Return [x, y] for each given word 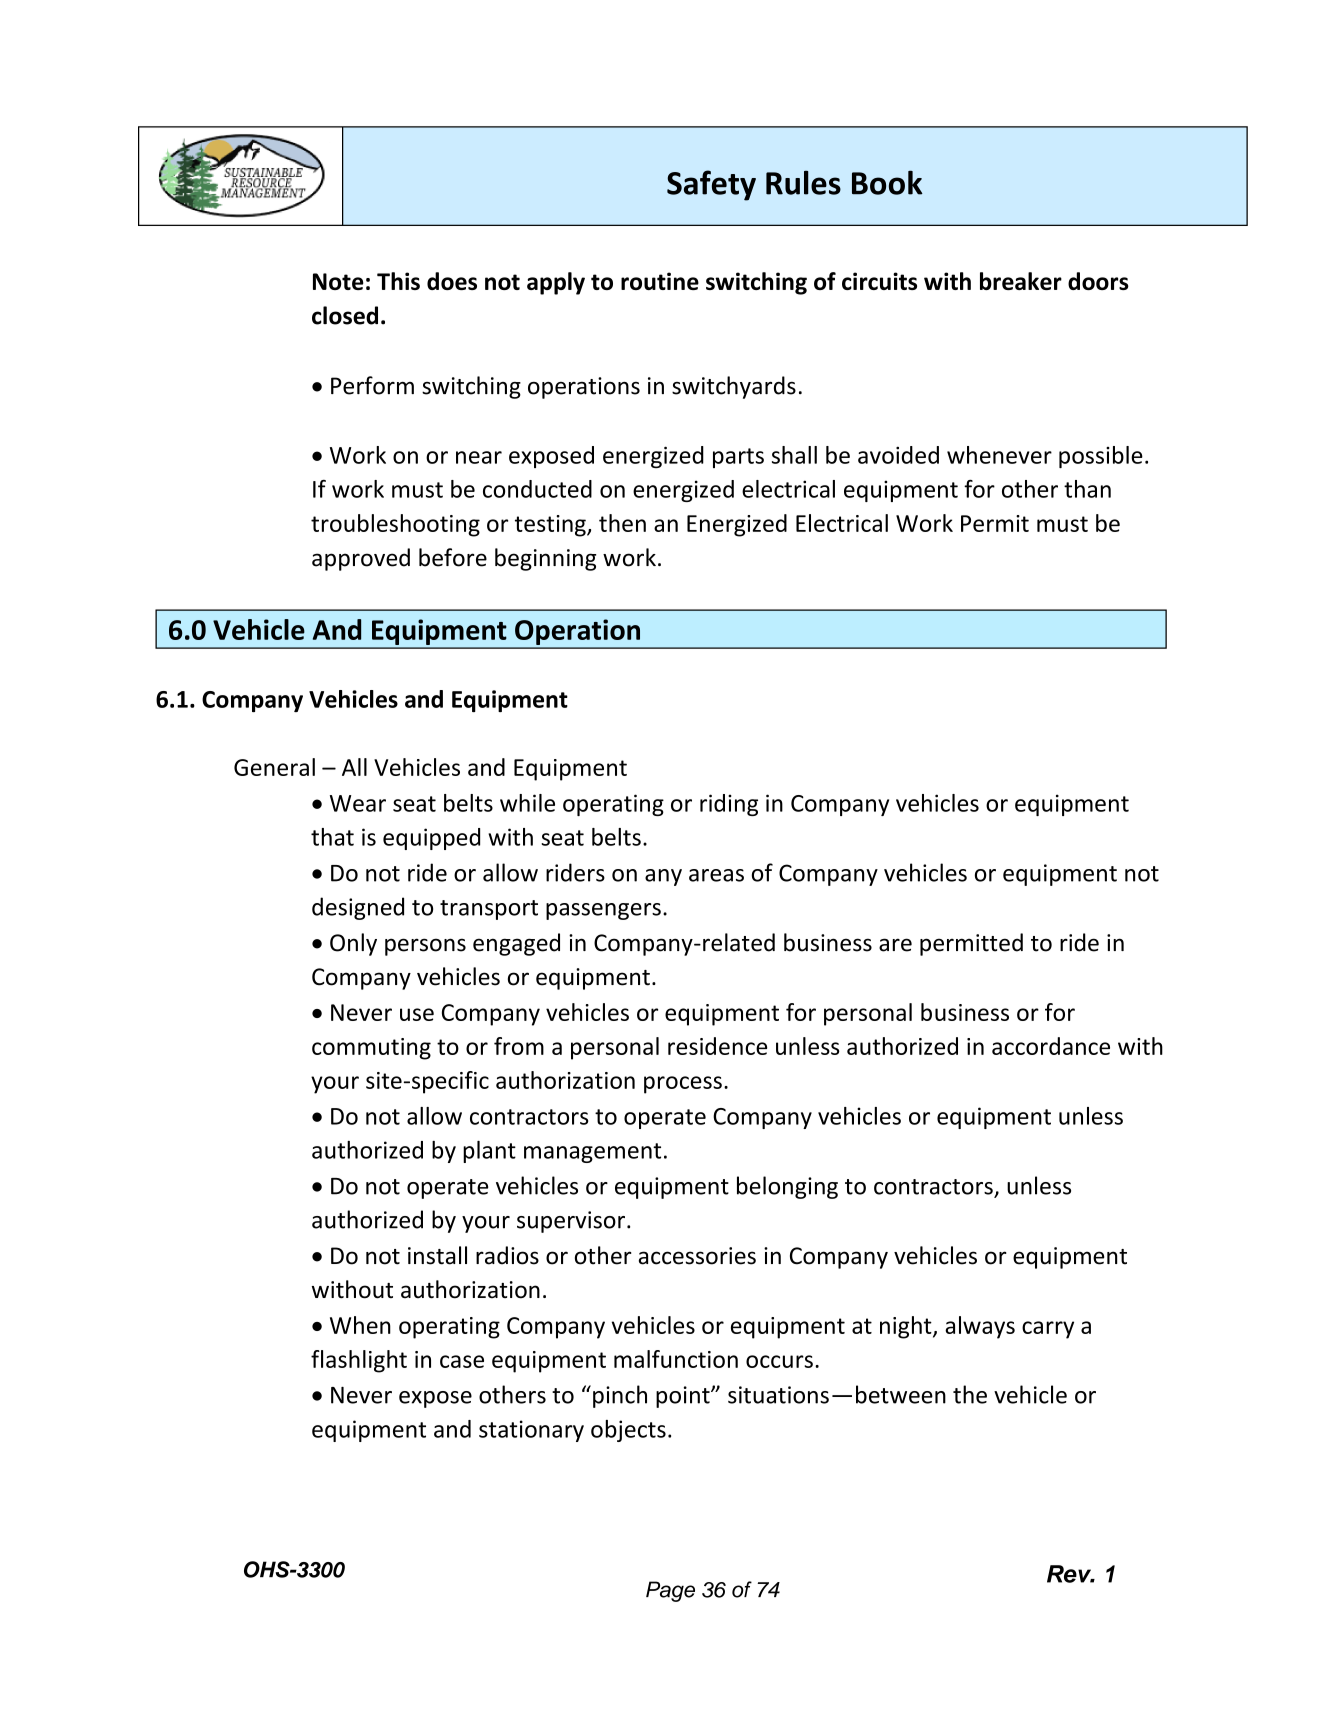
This [398, 281]
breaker [1021, 281]
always [980, 1327]
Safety [711, 185]
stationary [531, 1431]
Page [670, 1591]
